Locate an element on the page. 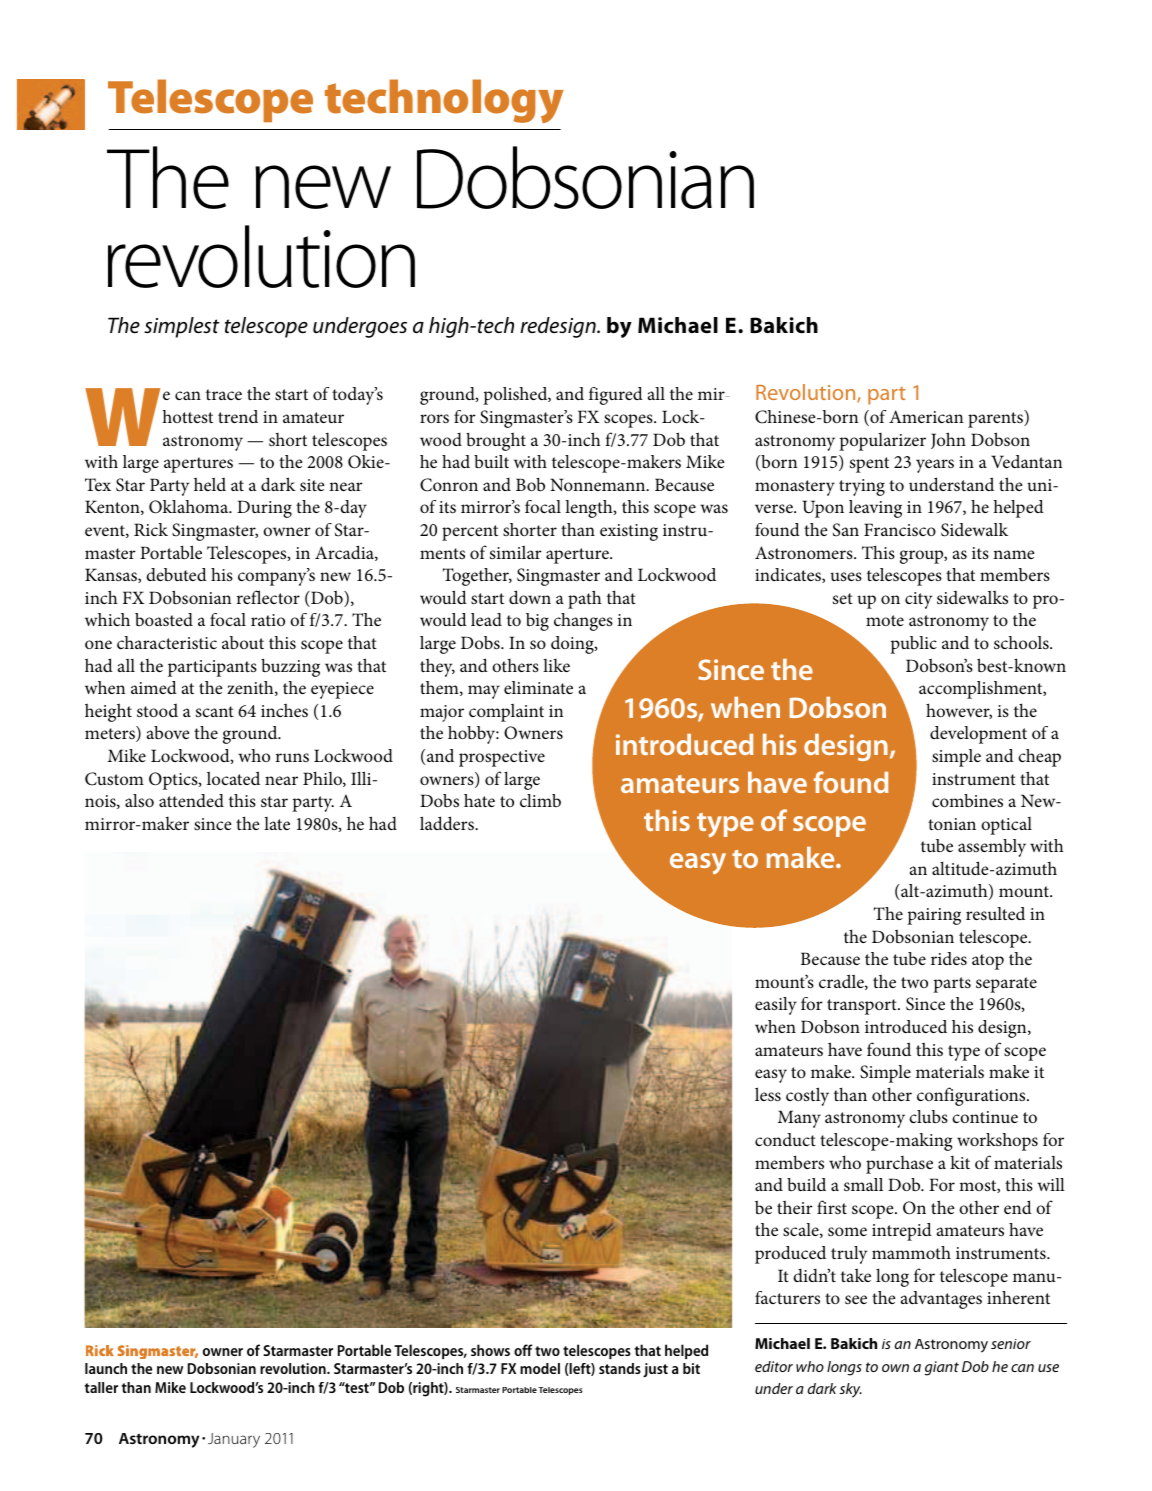 The image size is (1152, 1491). late is located at coordinates (277, 823).
